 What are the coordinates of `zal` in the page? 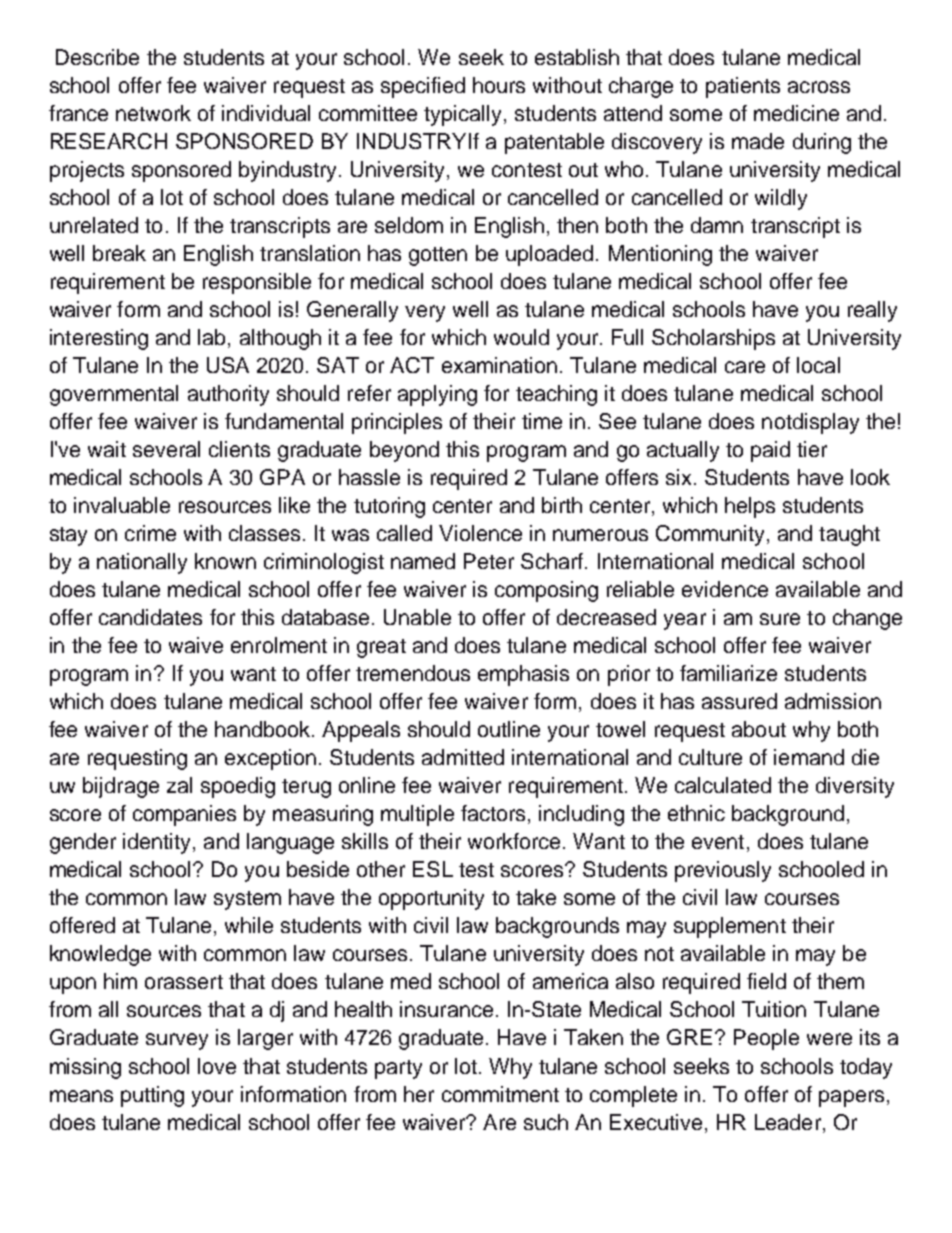 It's located at (179, 785).
